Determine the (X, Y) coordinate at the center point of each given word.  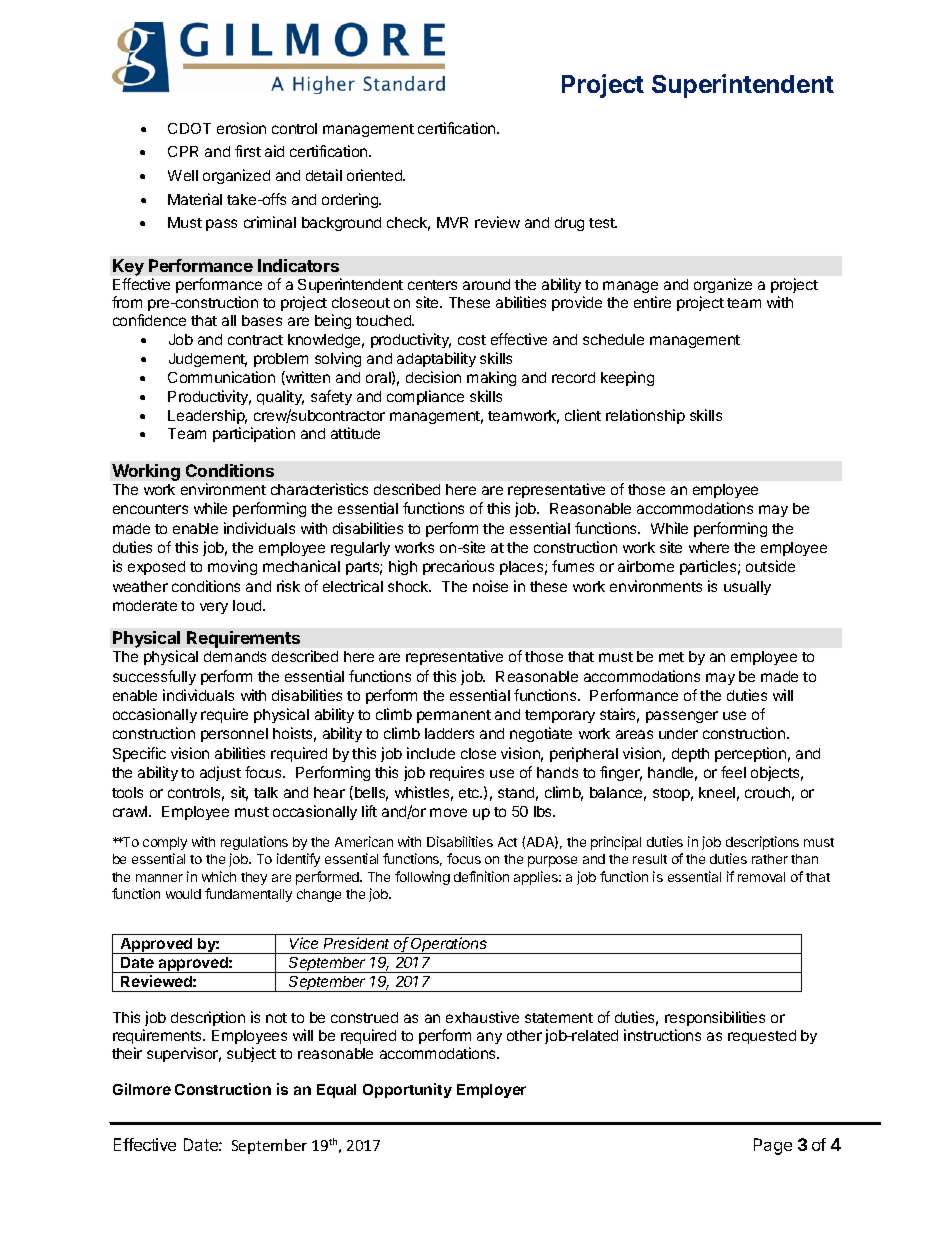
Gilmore (142, 1089)
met (671, 657)
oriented (376, 175)
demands (235, 656)
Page (773, 1146)
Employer (491, 1091)
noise (490, 586)
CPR (183, 151)
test (603, 223)
